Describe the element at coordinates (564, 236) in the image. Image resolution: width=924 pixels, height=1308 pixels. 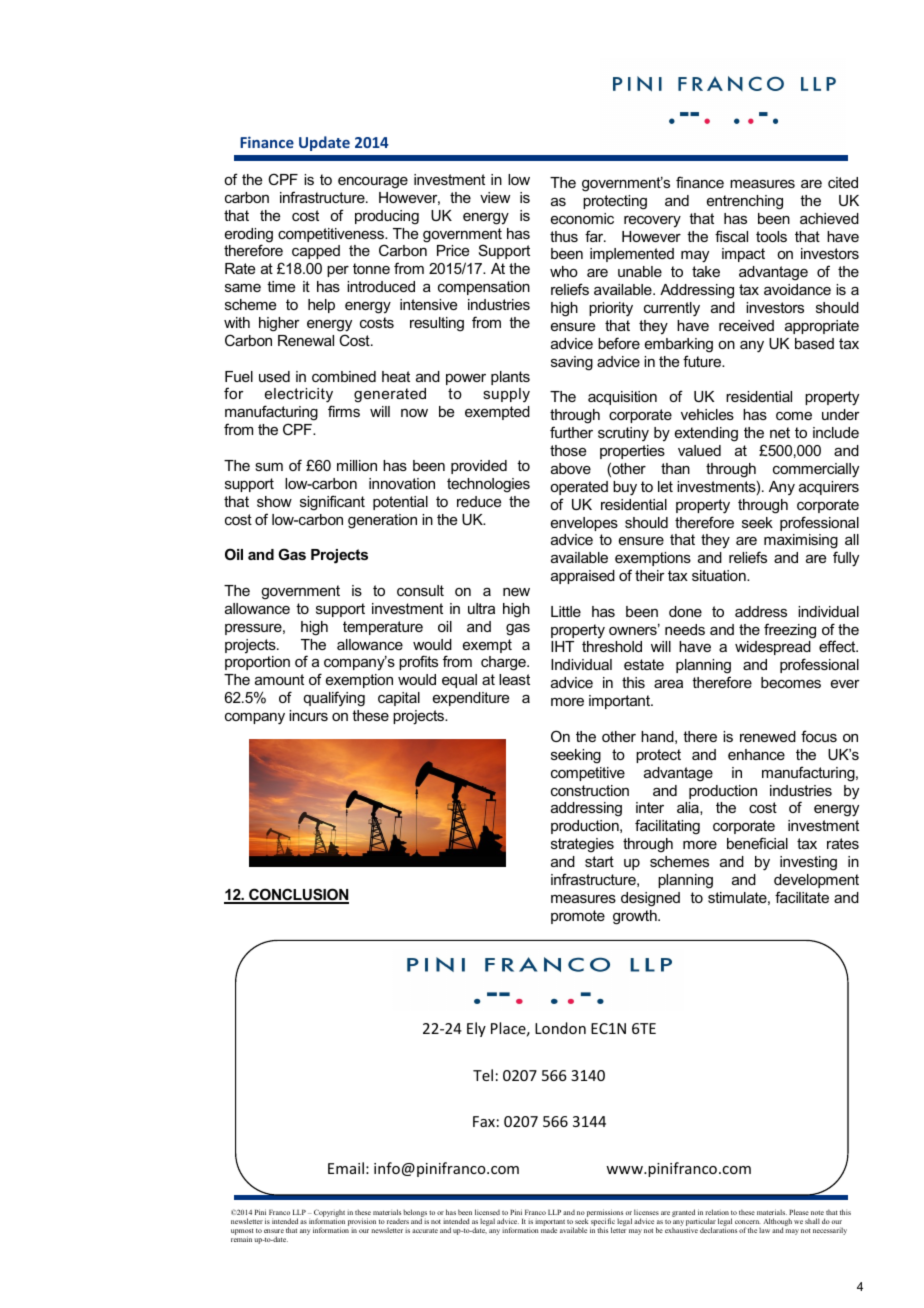
I see `thus` at that location.
